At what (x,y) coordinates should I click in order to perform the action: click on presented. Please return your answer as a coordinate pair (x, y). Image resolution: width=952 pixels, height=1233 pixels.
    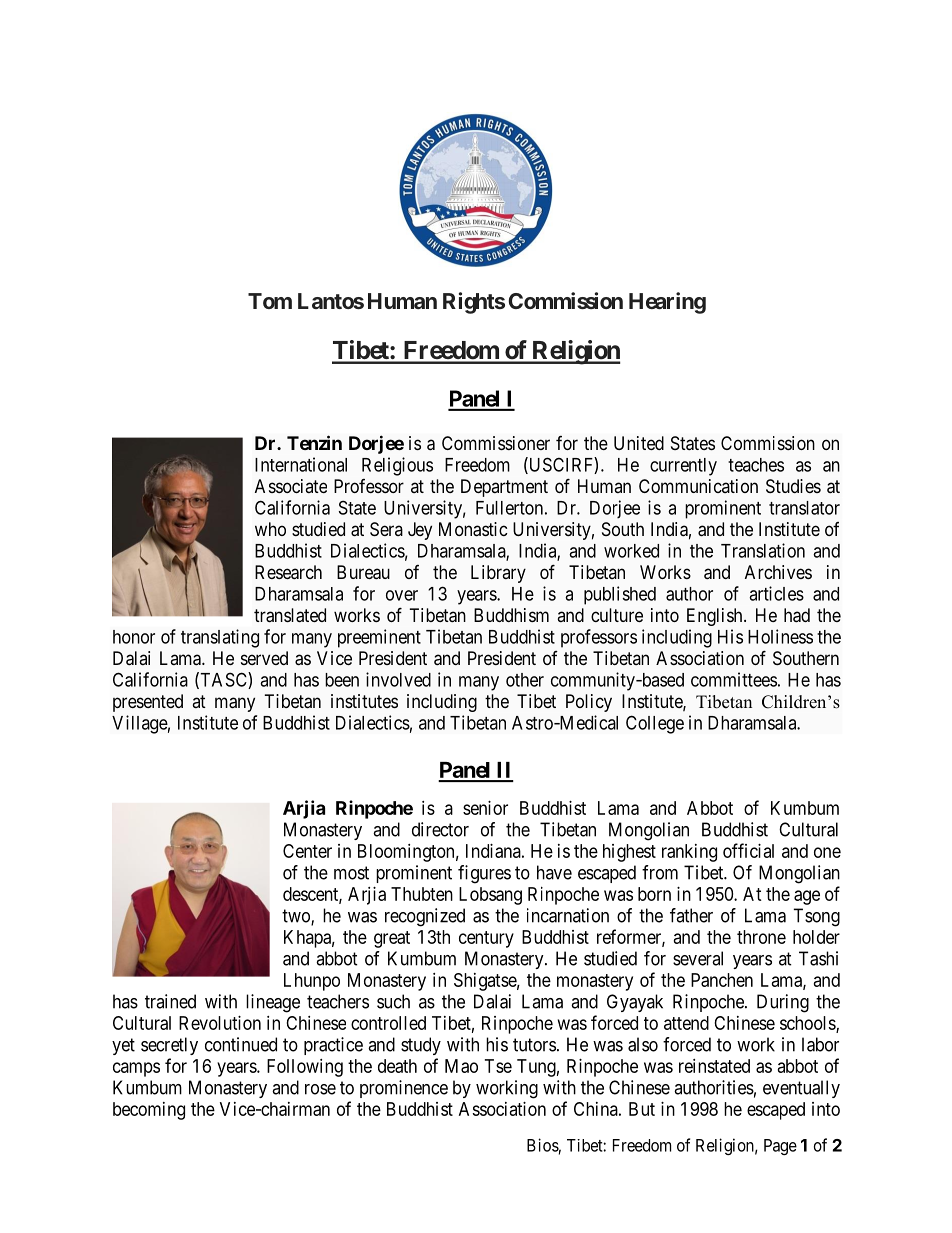
    Looking at the image, I should click on (148, 703).
